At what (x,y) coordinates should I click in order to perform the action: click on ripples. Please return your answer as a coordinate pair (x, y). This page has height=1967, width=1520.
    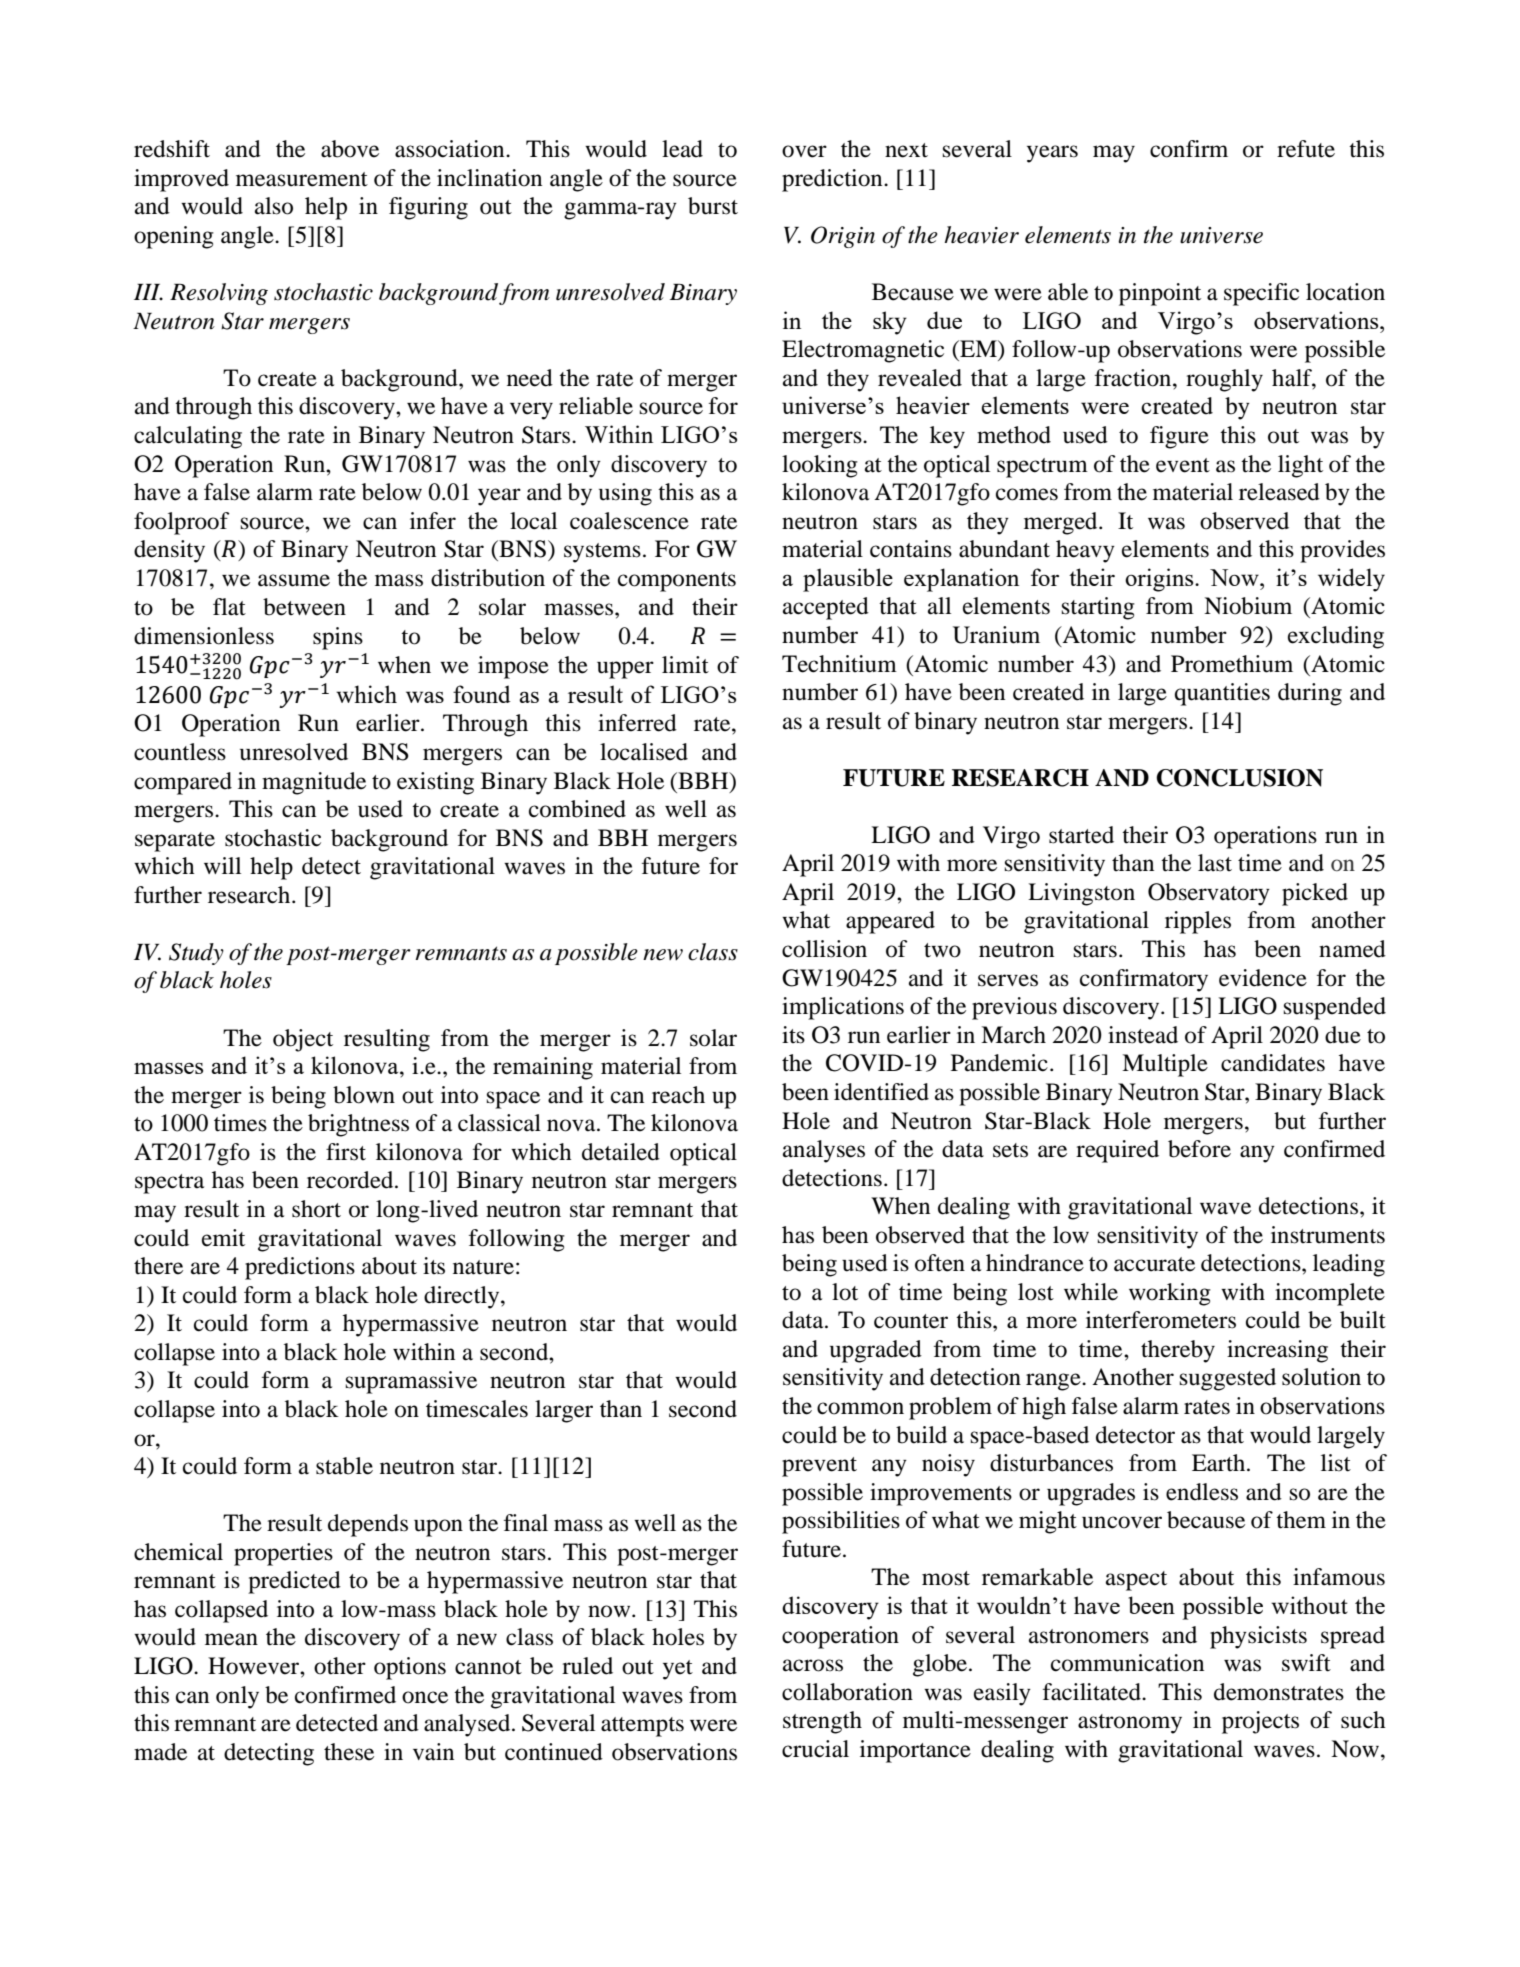
    Looking at the image, I should click on (1198, 922).
